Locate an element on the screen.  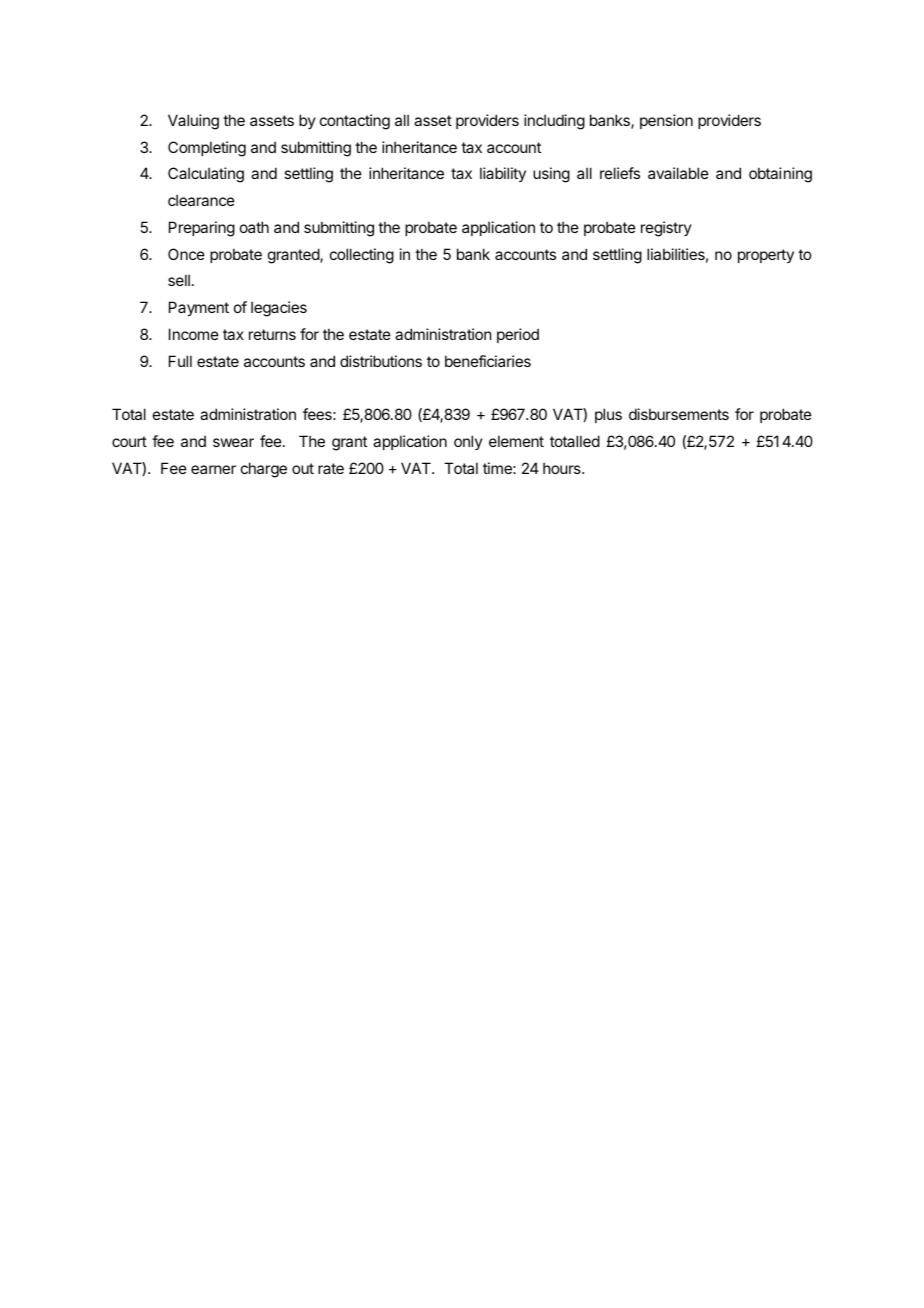
period is located at coordinates (518, 335).
